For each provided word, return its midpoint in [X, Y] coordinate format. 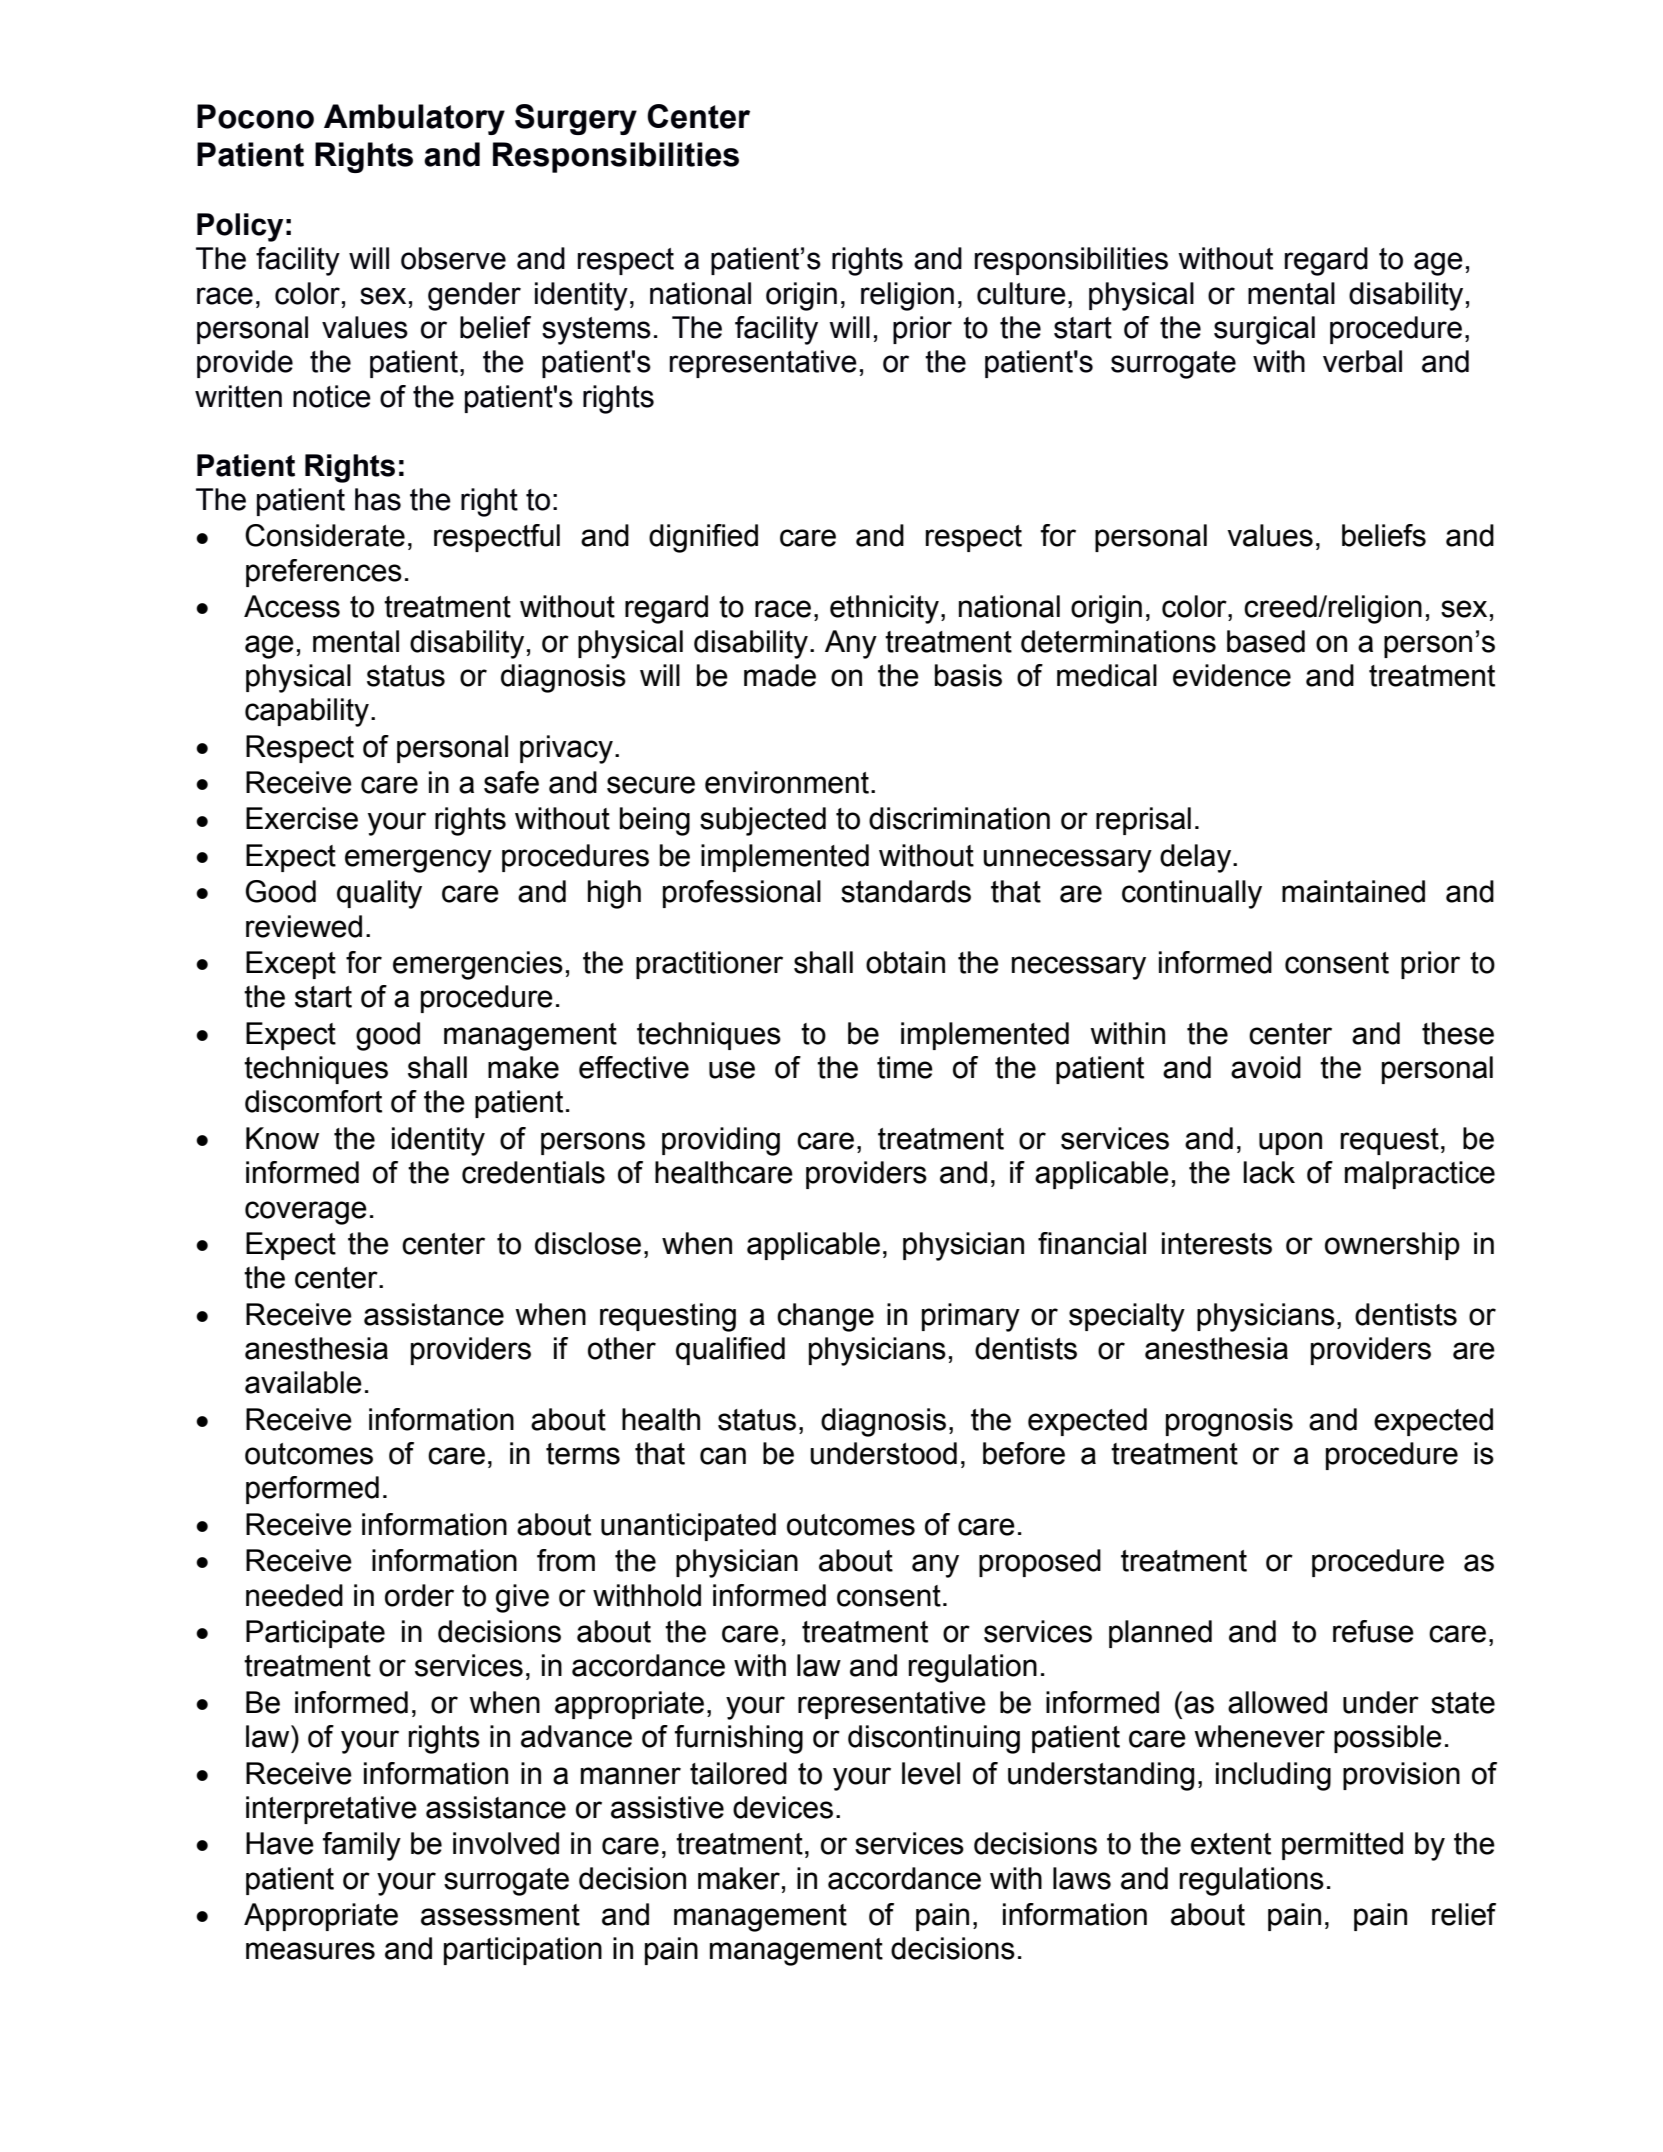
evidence [1232, 675]
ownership [1392, 1246]
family [362, 1846]
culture [1021, 293]
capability [307, 712]
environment [787, 782]
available [303, 1382]
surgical [1264, 330]
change [825, 1317]
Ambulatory [414, 119]
